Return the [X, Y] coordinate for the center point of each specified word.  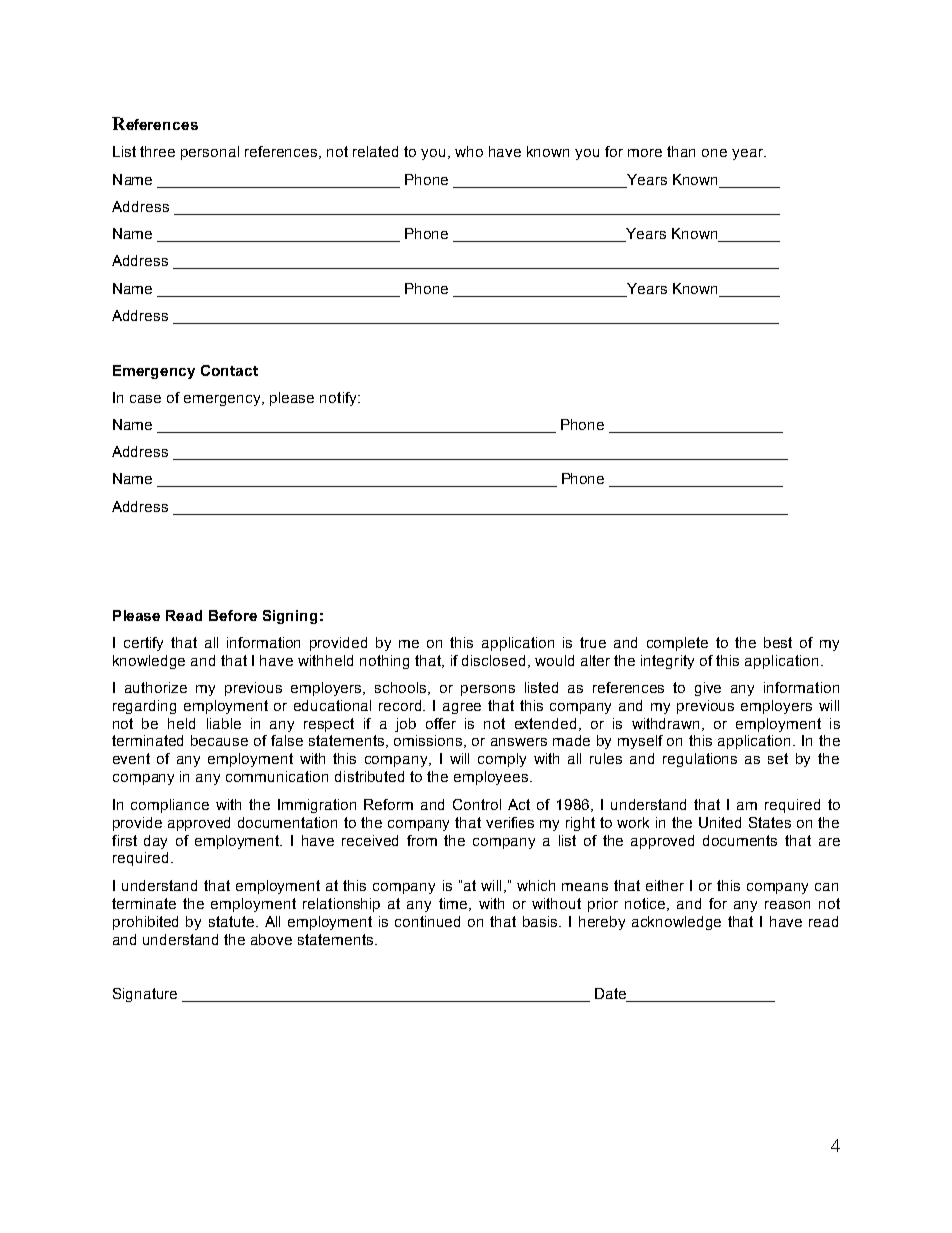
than [681, 151]
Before [233, 615]
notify [339, 399]
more [645, 153]
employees [492, 778]
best [778, 642]
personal [210, 153]
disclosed [493, 660]
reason [787, 905]
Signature [145, 995]
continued [427, 921]
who [469, 151]
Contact [229, 370]
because [219, 740]
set [778, 758]
